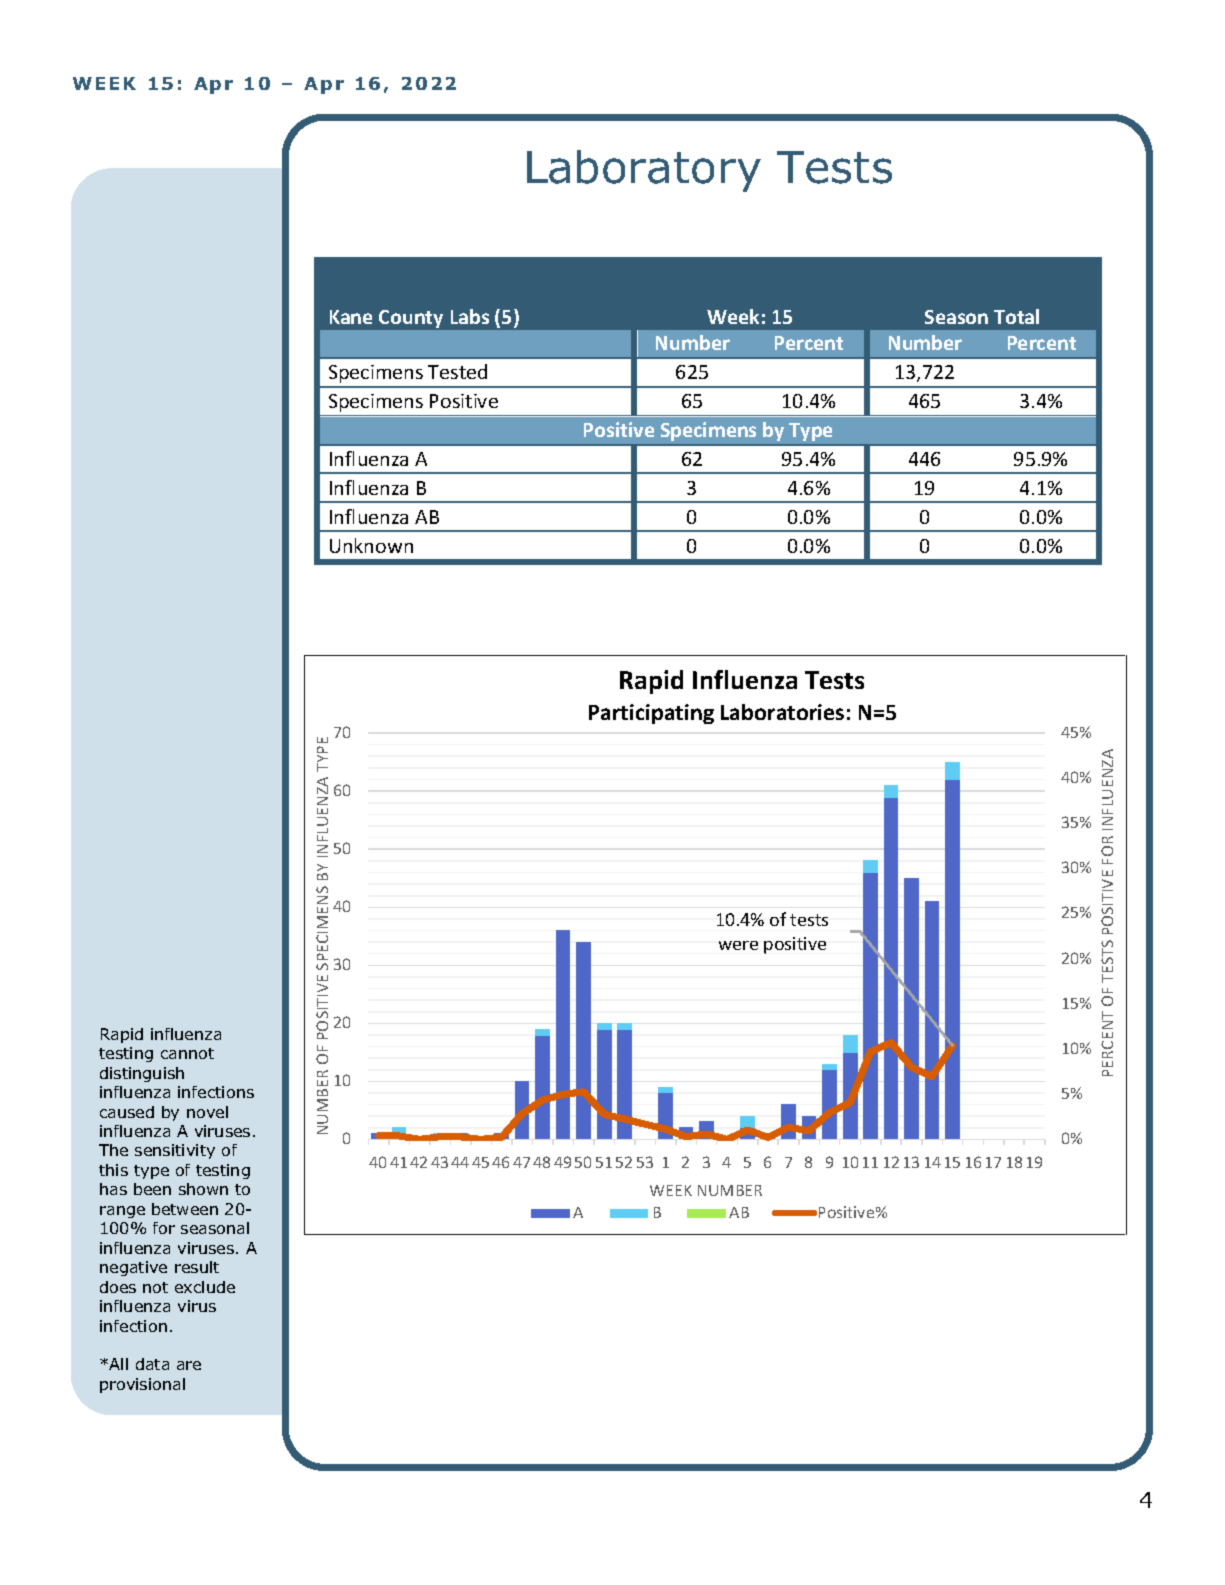 The width and height of the screenshot is (1225, 1585). What do you see at coordinates (185, 1209) in the screenshot?
I see `between` at bounding box center [185, 1209].
